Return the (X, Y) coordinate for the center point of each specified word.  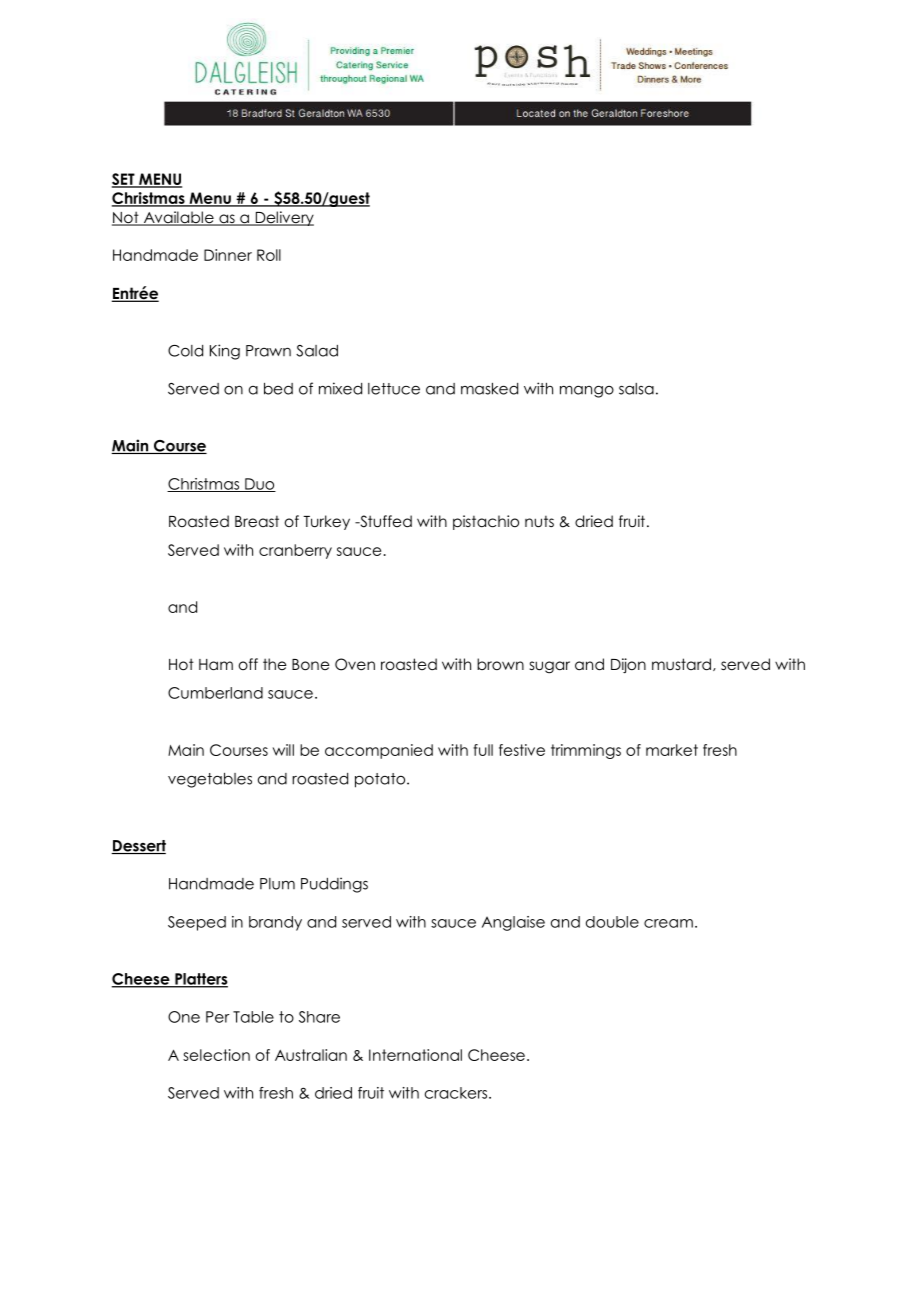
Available (178, 218)
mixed (340, 388)
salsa (636, 389)
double (612, 922)
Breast (257, 521)
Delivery (283, 218)
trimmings (586, 751)
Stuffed (385, 521)
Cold (185, 351)
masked (489, 389)
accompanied (379, 751)
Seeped (197, 923)
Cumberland (215, 693)
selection (216, 1055)
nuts (539, 521)
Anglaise (513, 923)
